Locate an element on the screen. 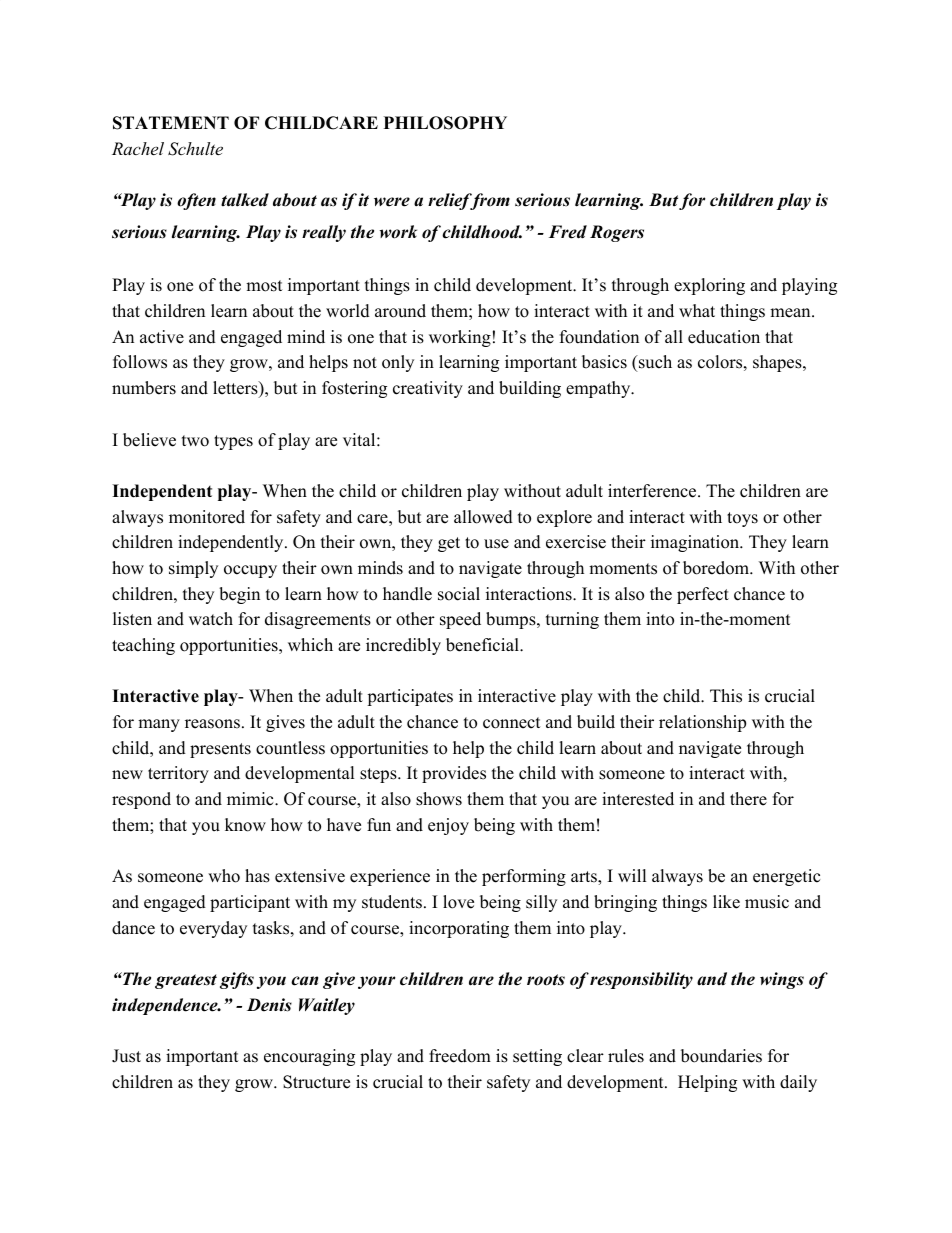 The image size is (952, 1233). there is located at coordinates (748, 799).
